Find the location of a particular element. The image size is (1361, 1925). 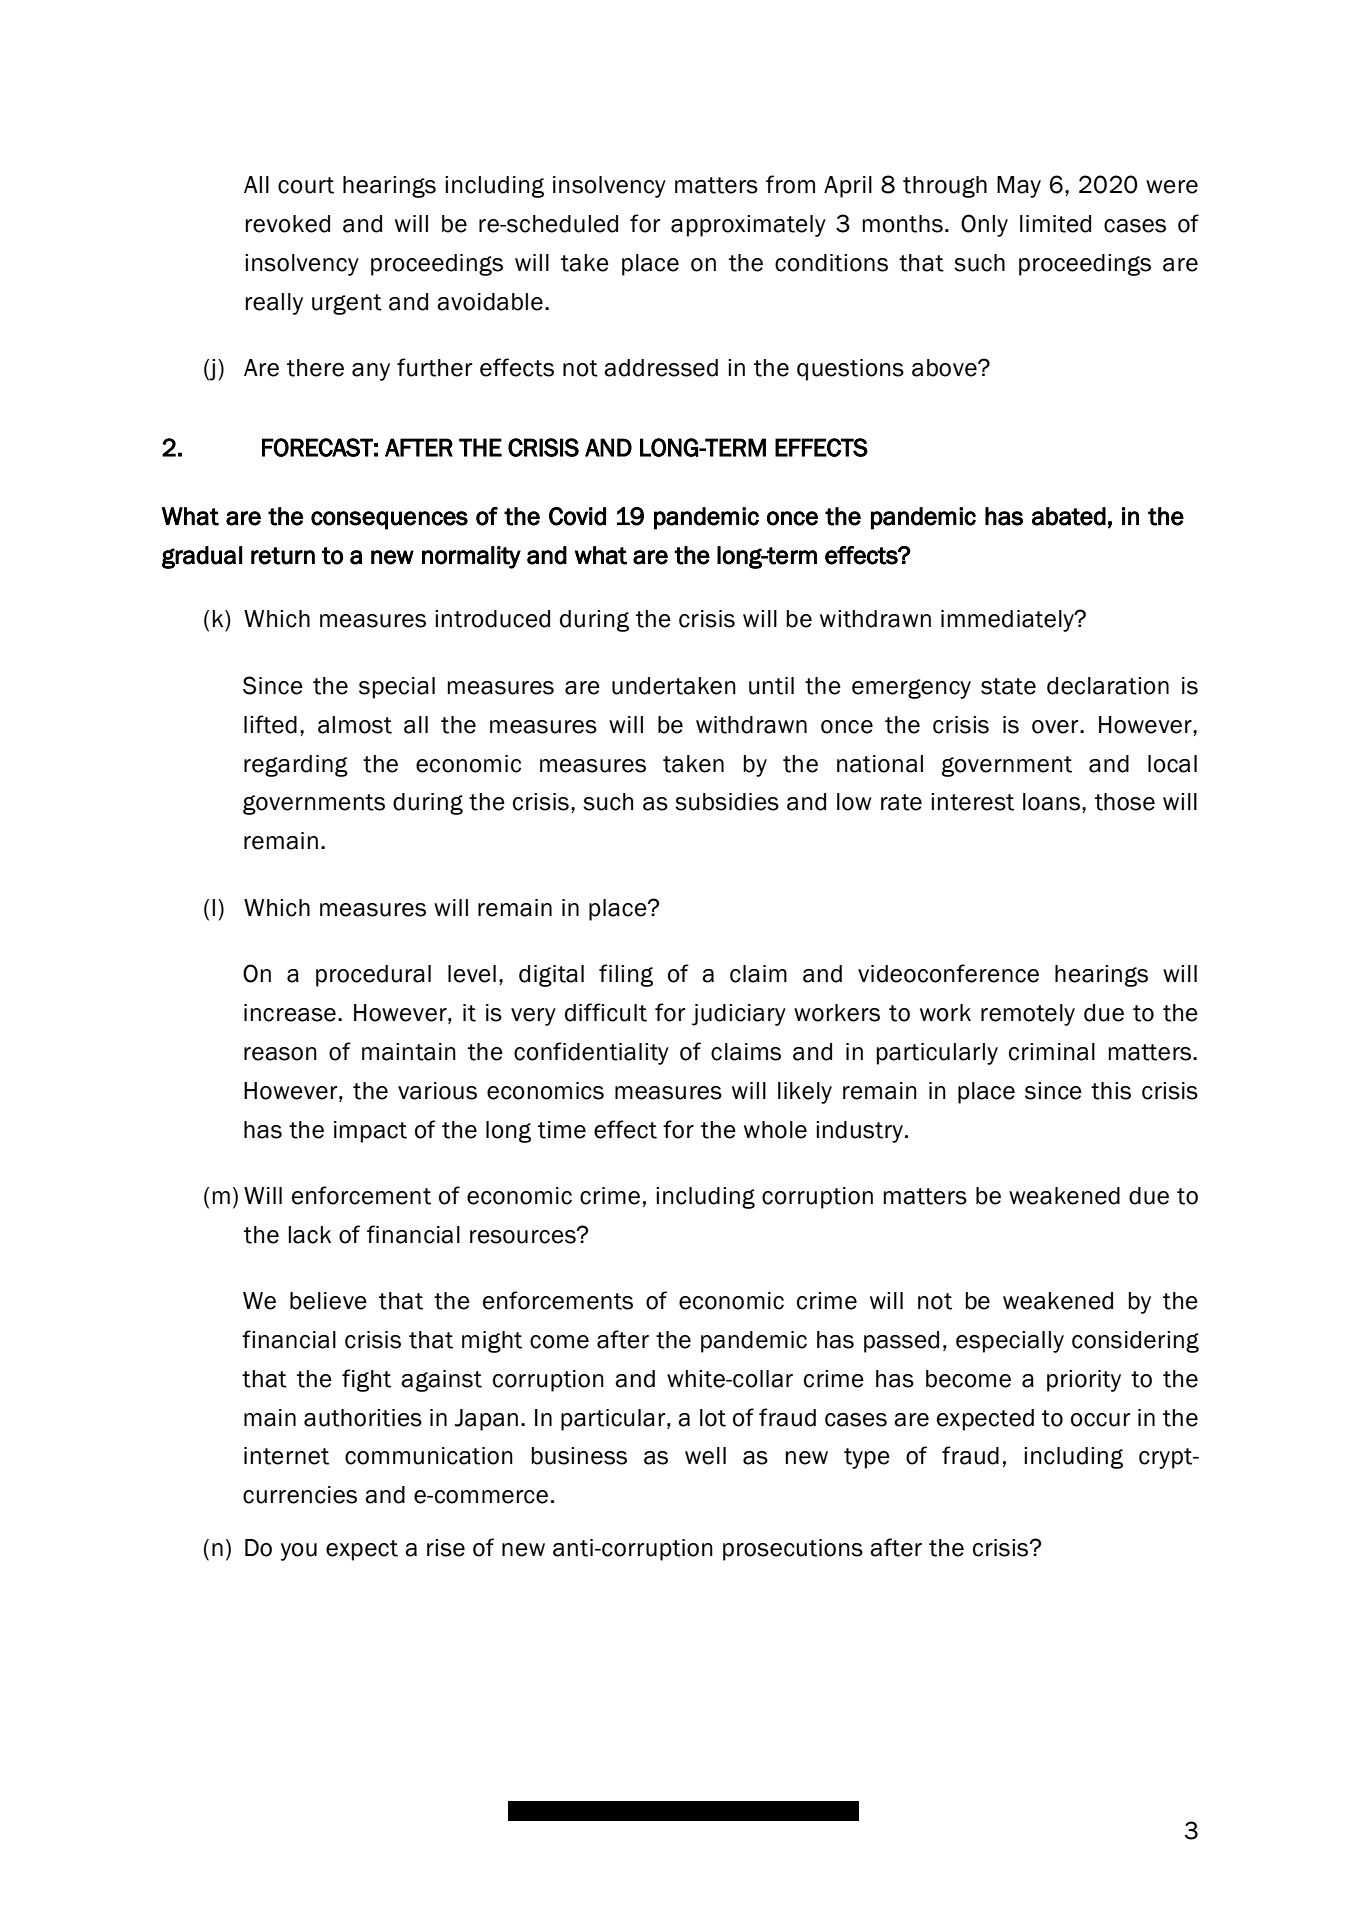

regarding is located at coordinates (296, 766).
